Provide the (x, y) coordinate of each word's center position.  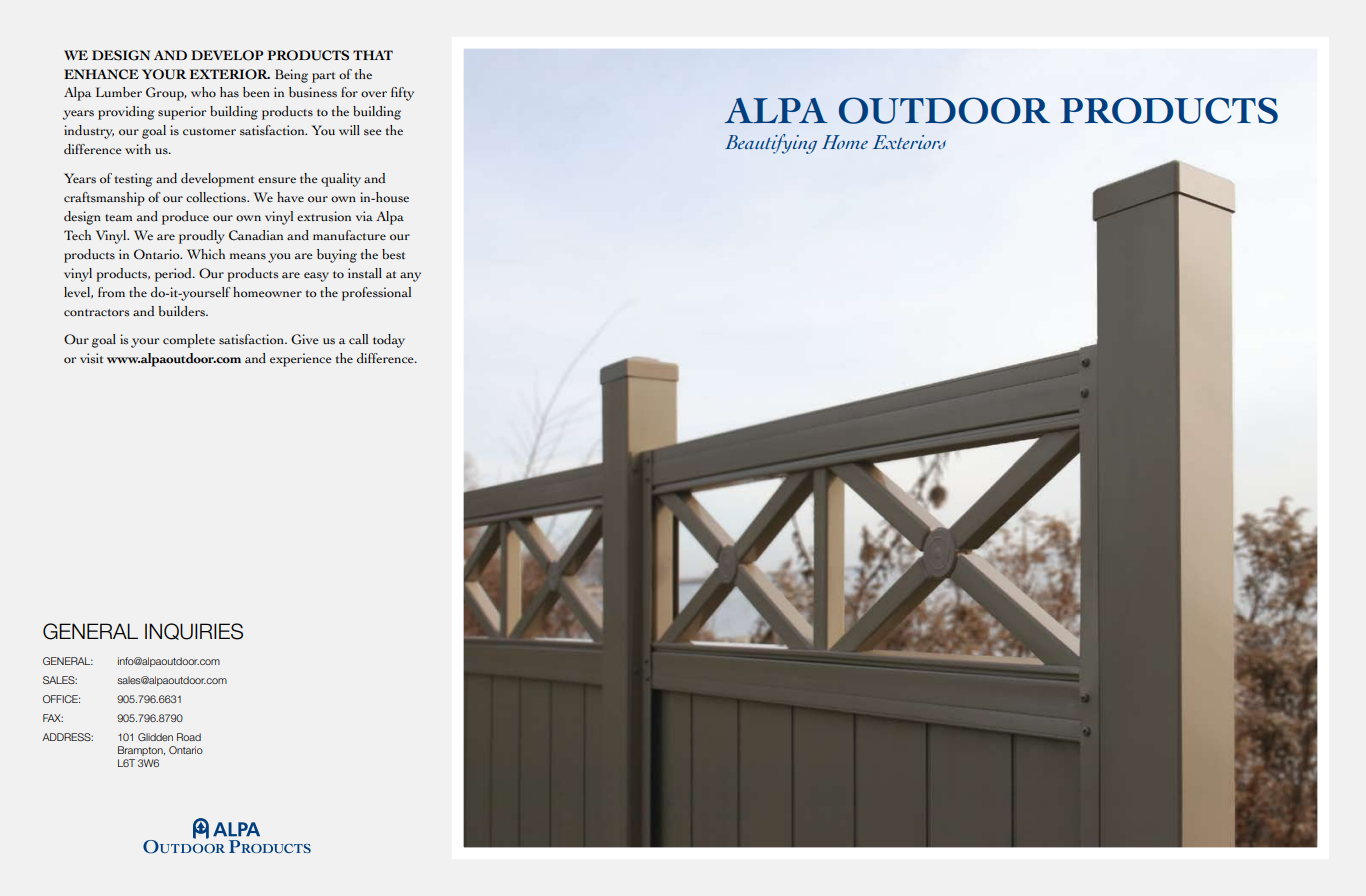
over (374, 94)
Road (189, 737)
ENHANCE (101, 74)
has (229, 92)
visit (91, 358)
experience (301, 360)
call (358, 339)
